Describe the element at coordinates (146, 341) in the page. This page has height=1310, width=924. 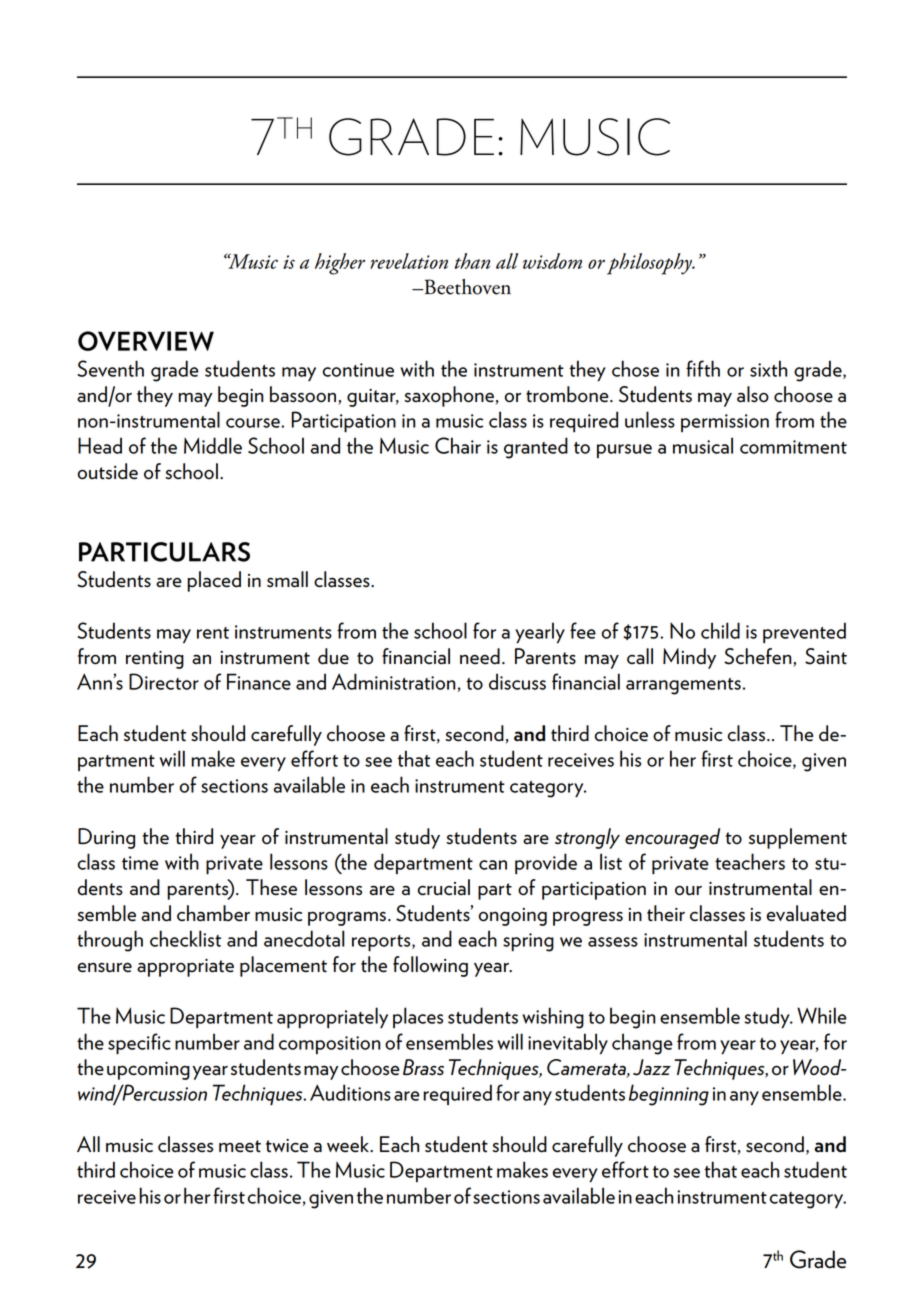
I see `OVERVIEW` at that location.
